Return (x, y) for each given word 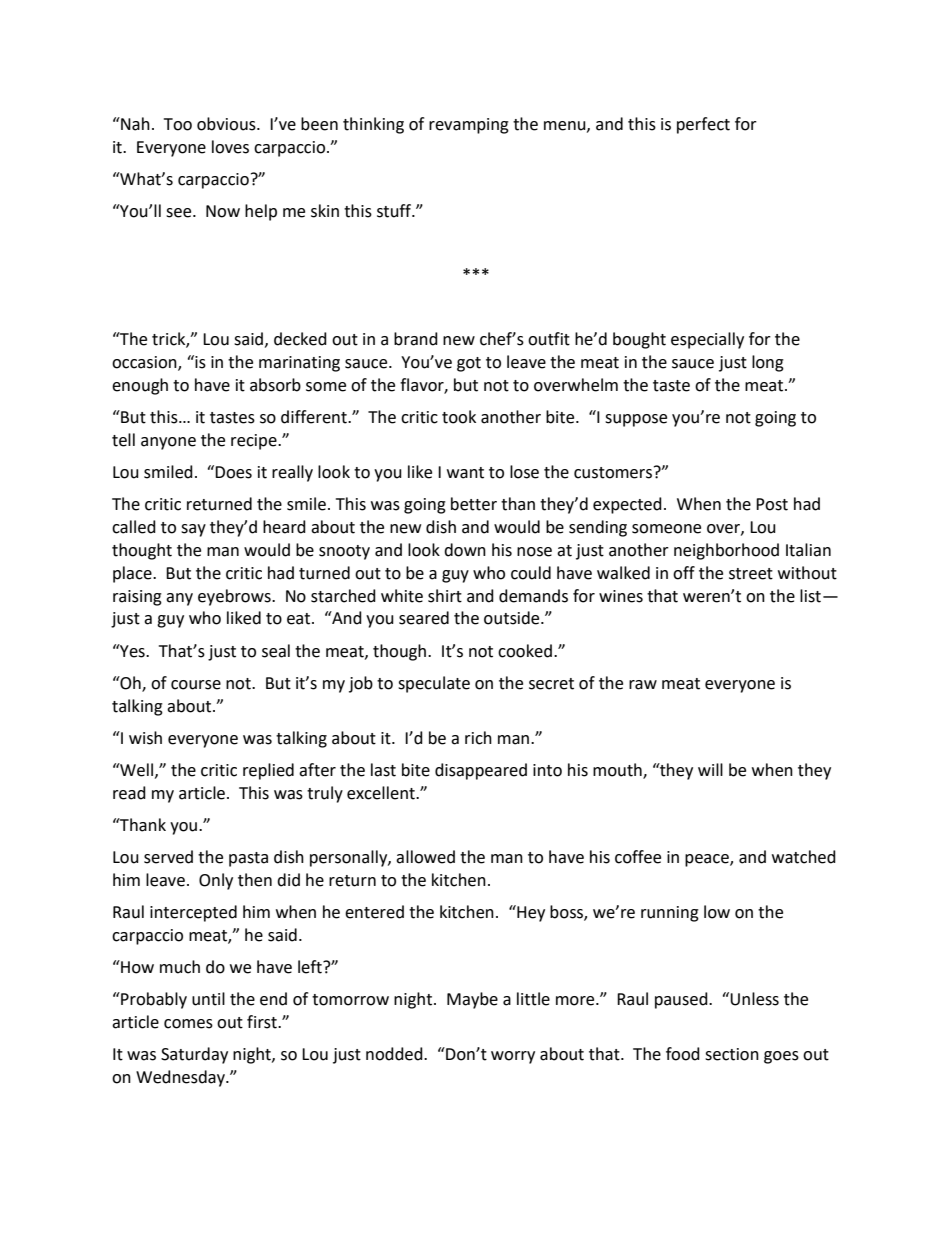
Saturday (194, 1055)
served (168, 857)
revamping (469, 126)
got (469, 364)
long (768, 363)
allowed (425, 857)
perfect (703, 125)
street (751, 574)
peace (708, 860)
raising (137, 598)
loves (230, 147)
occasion (145, 363)
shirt (445, 596)
